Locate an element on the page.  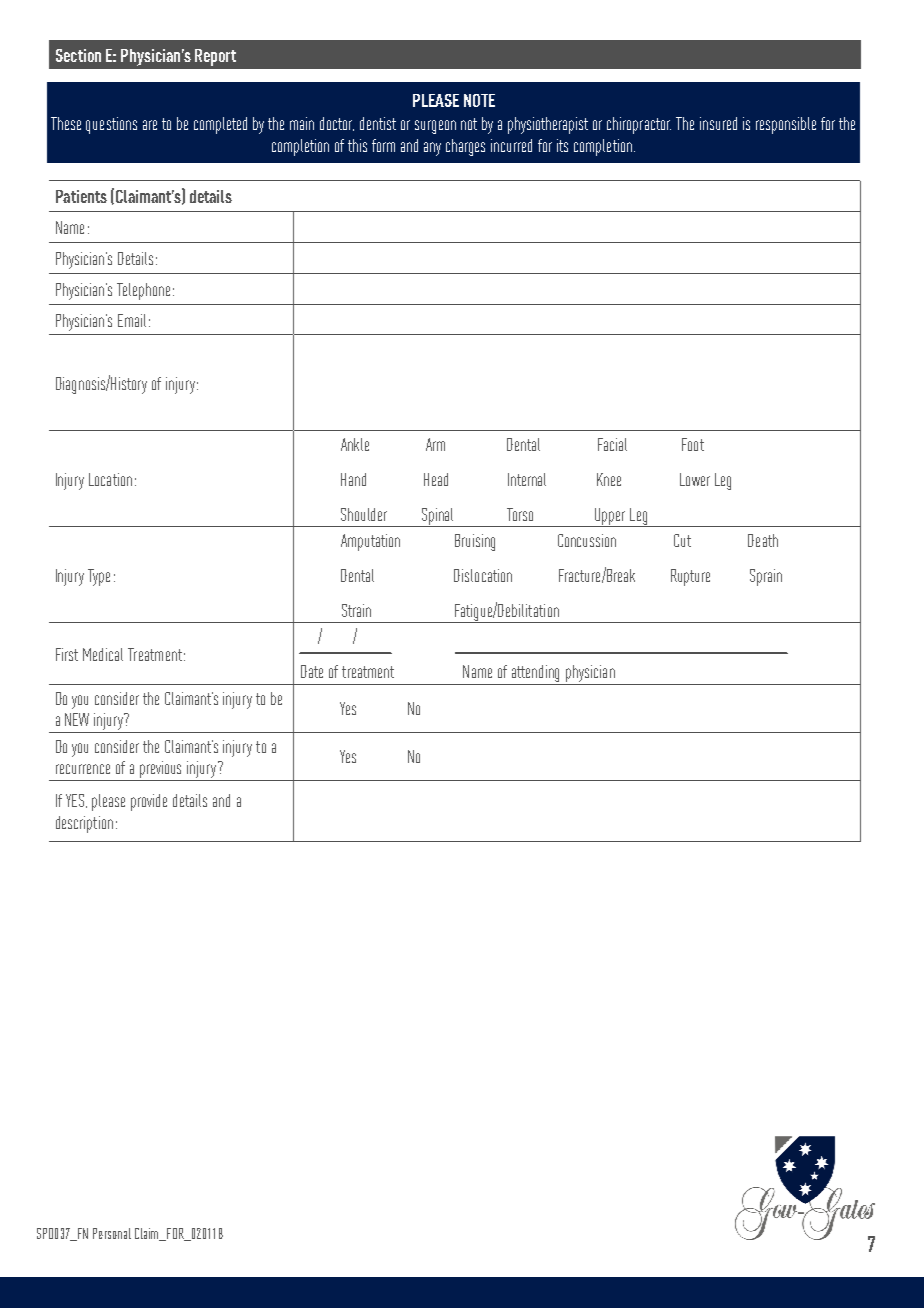
Email is located at coordinates (132, 320).
